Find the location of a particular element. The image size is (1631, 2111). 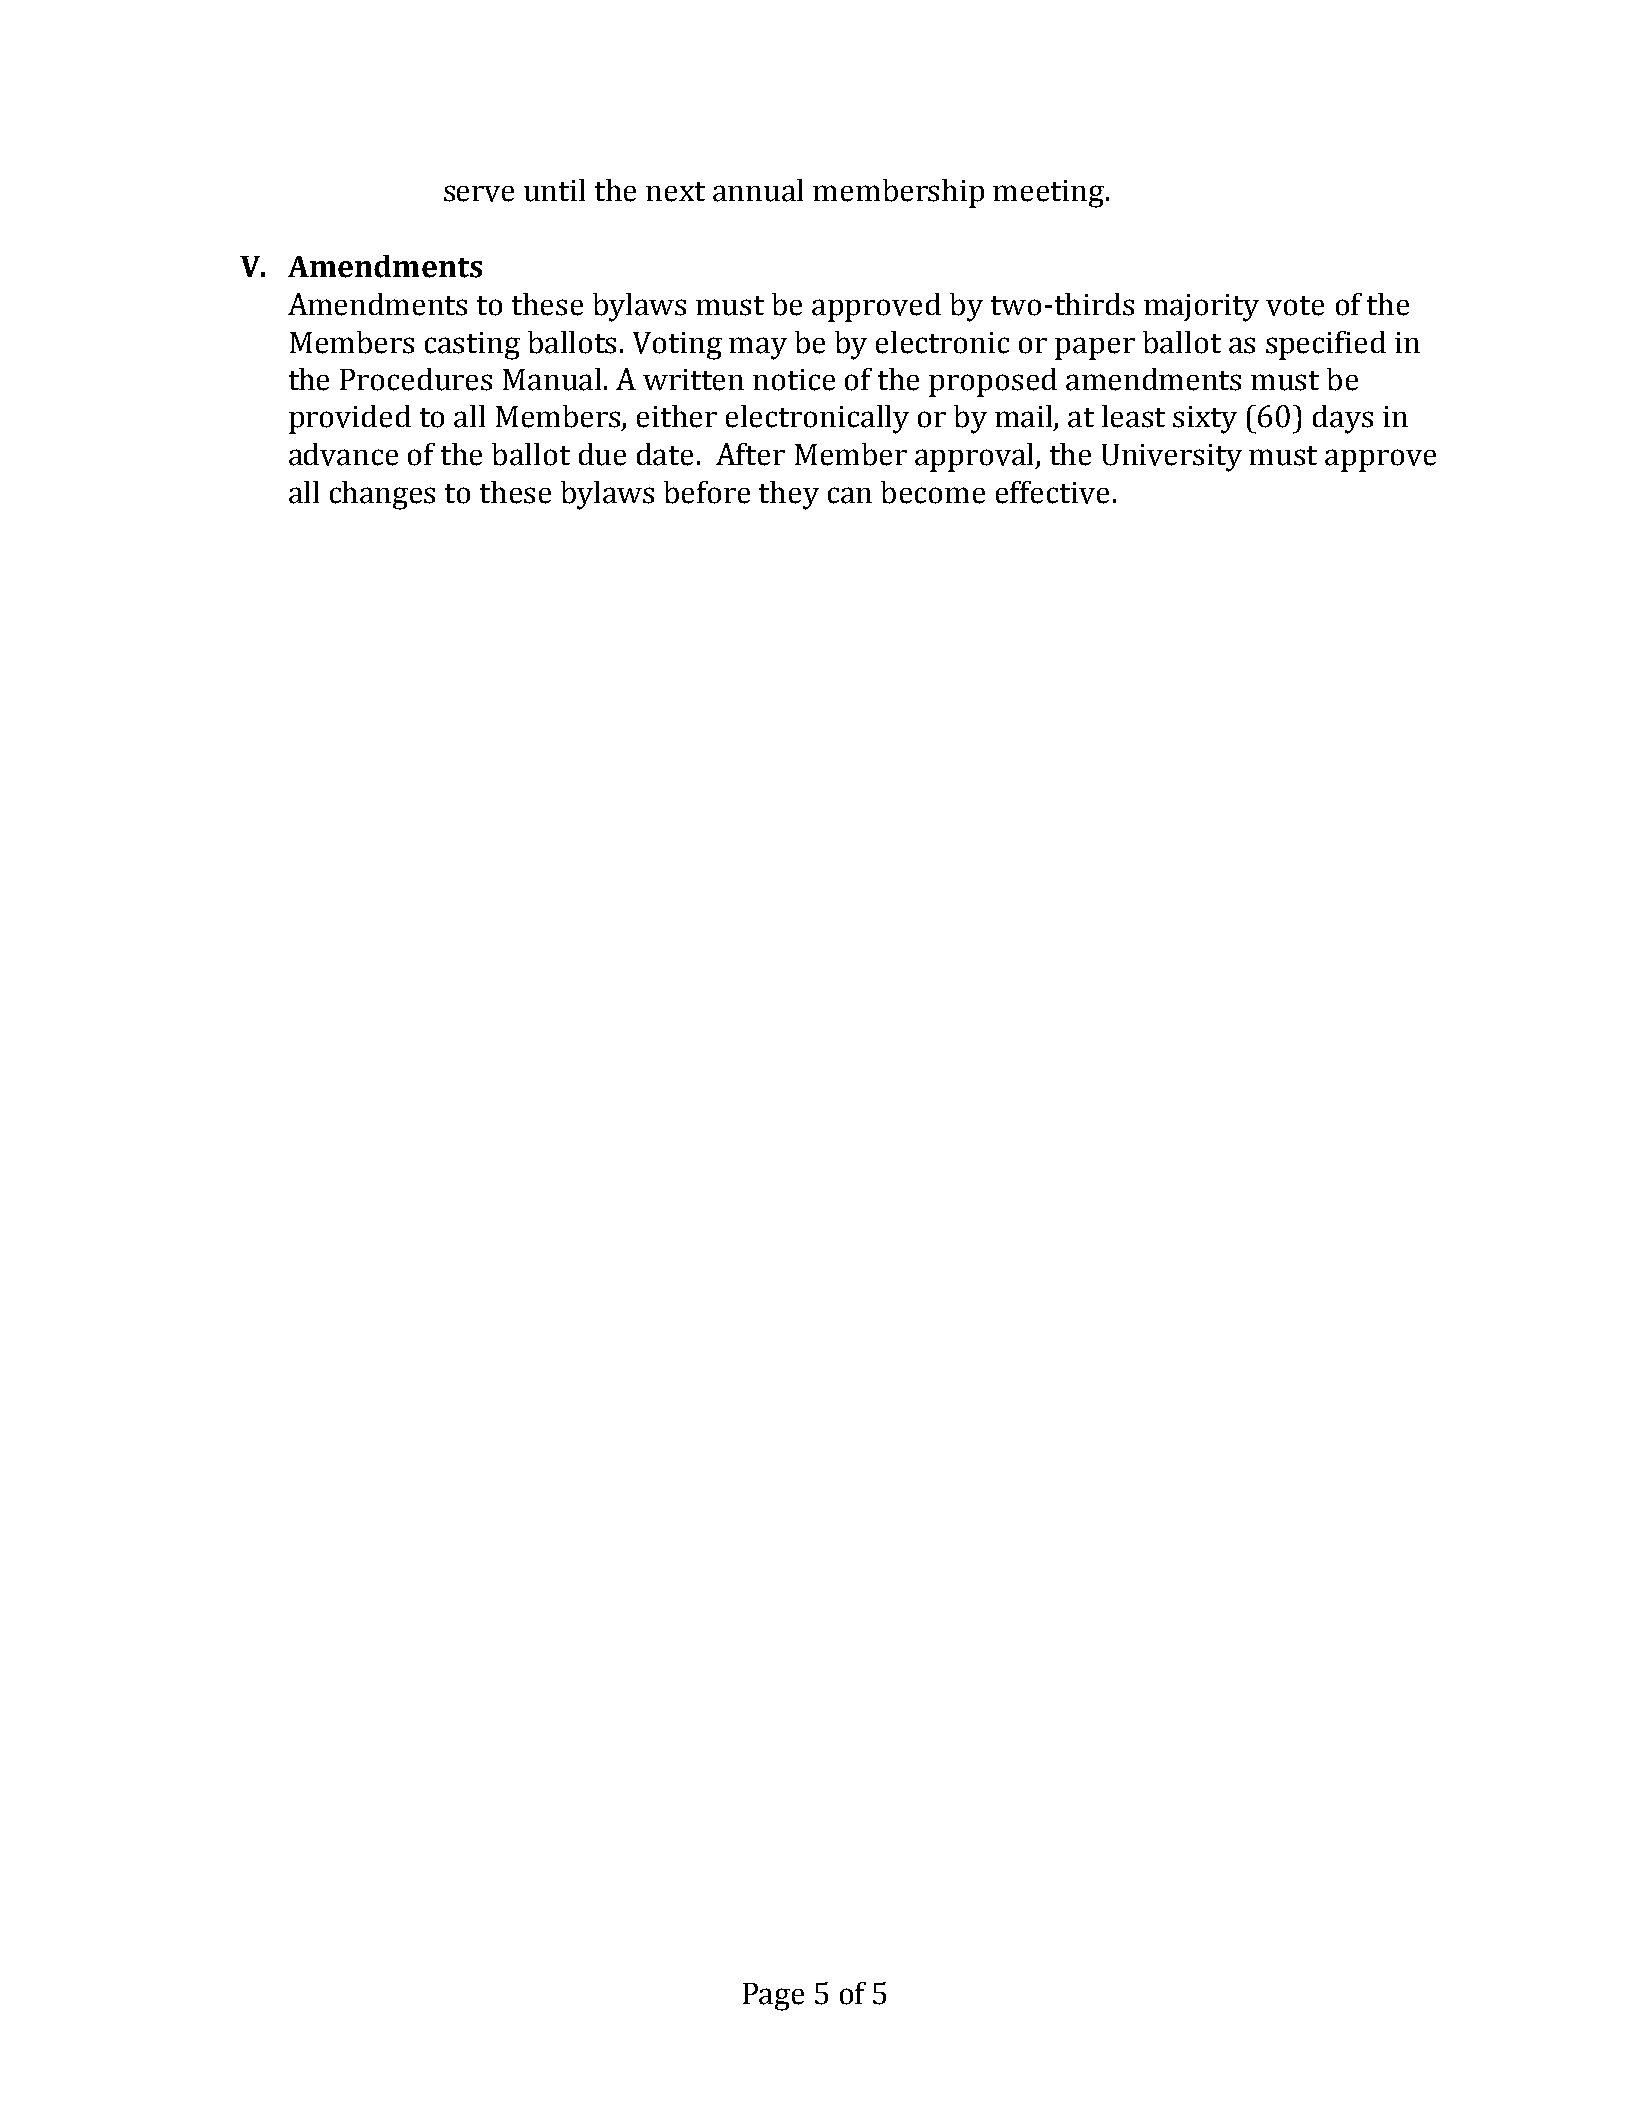

Page is located at coordinates (773, 1997).
